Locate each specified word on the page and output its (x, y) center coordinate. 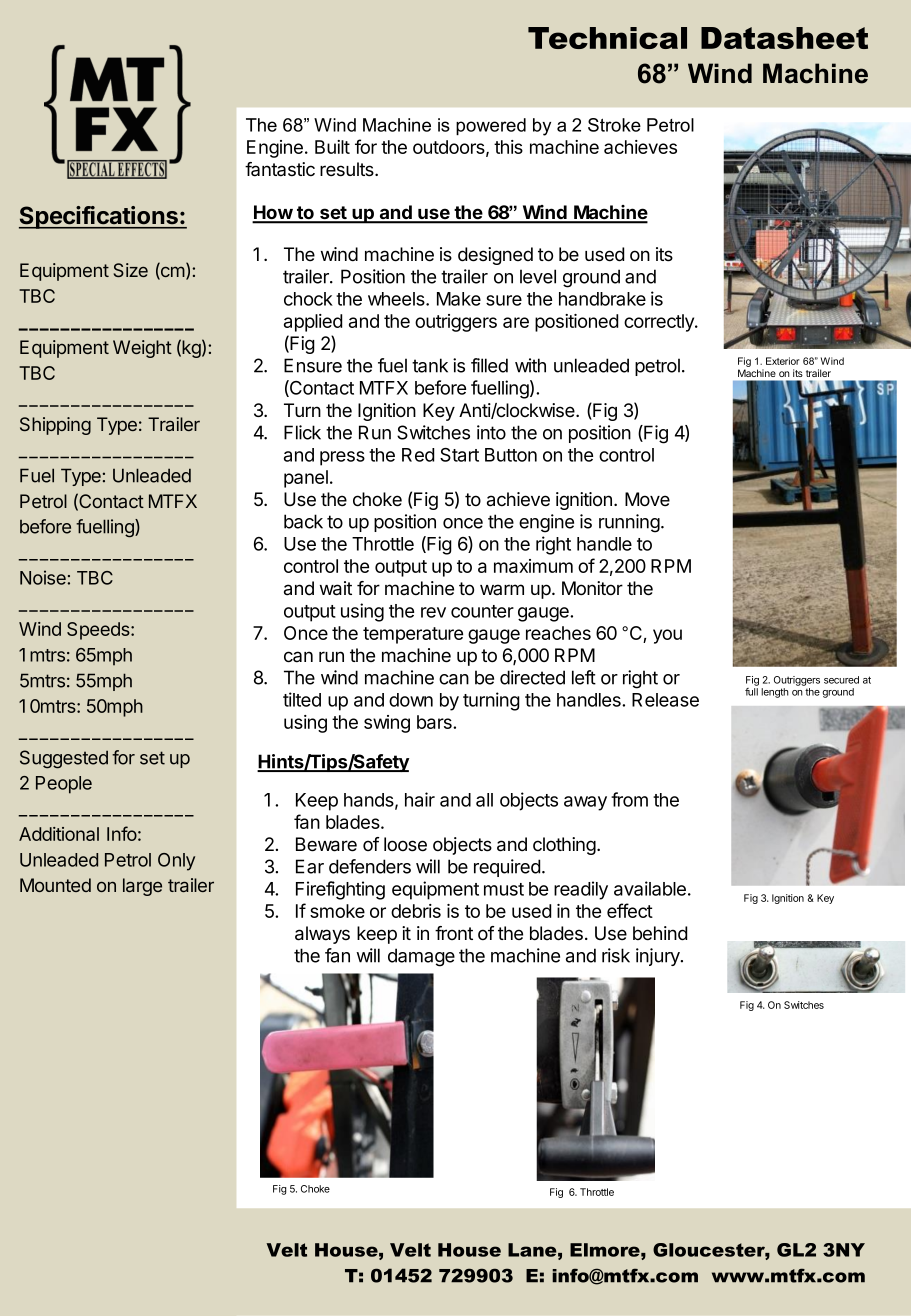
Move (647, 499)
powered (491, 126)
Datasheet (784, 38)
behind (660, 933)
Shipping (55, 426)
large (142, 887)
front (454, 933)
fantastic (280, 169)
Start (459, 455)
